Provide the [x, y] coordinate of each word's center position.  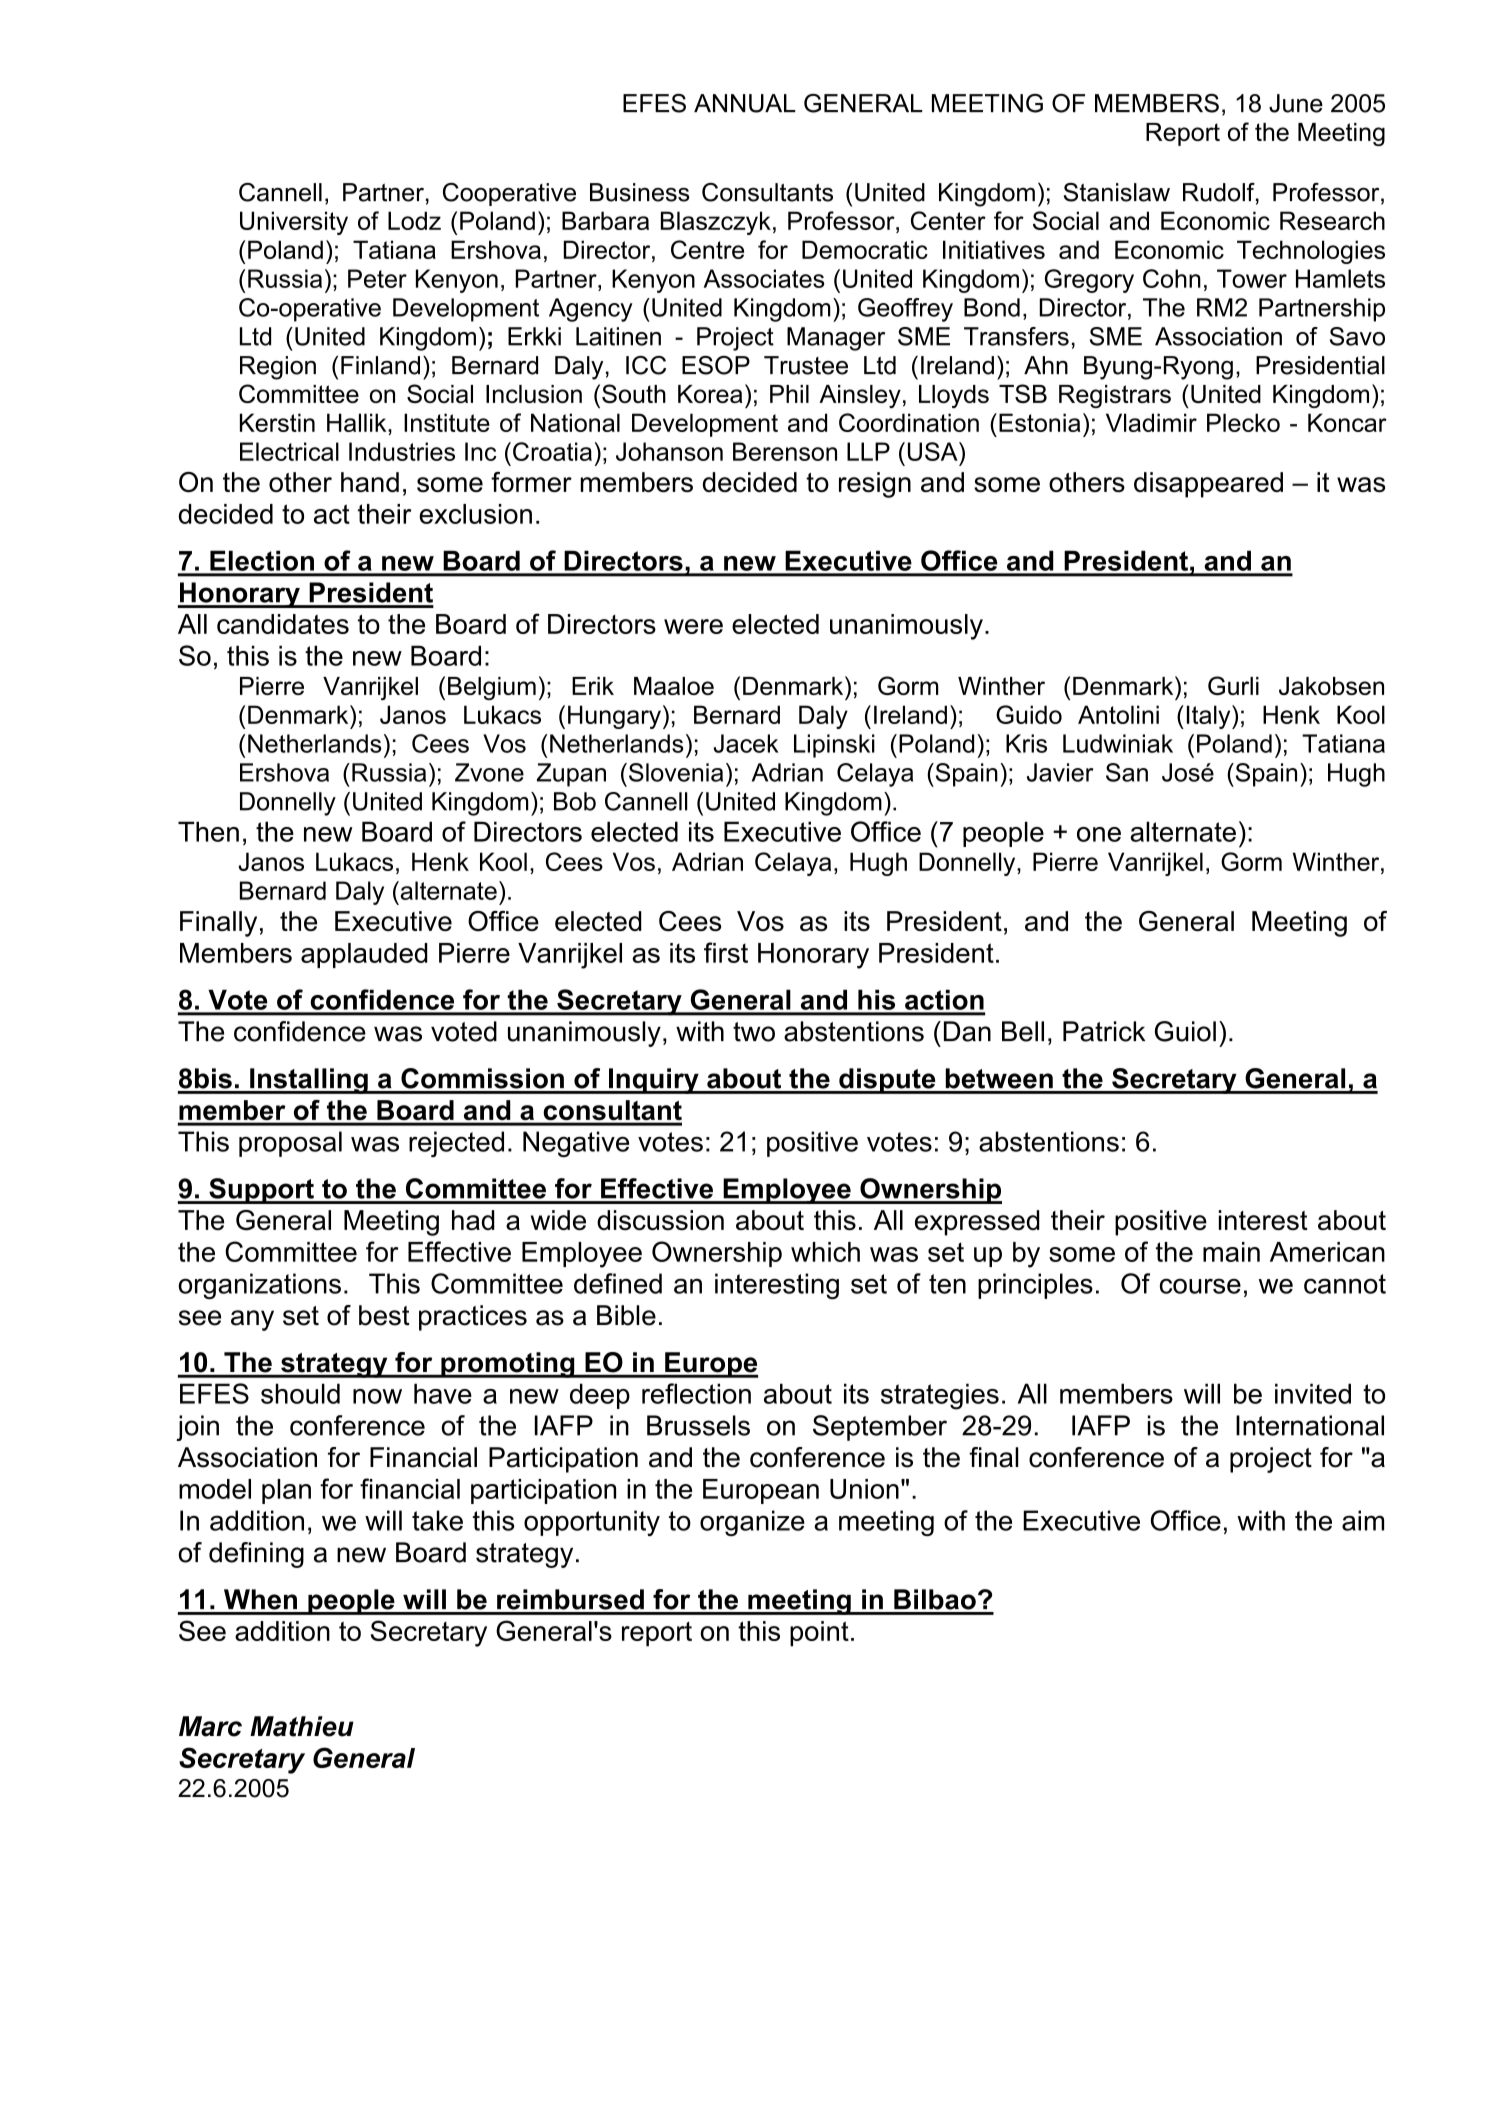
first [726, 952]
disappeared [1208, 485]
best [384, 1315]
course [1200, 1286]
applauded [364, 955]
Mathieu [302, 1726]
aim [1363, 1520]
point [819, 1634]
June [1296, 103]
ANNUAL [745, 103]
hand [370, 482]
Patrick [1104, 1031]
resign [875, 485]
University [294, 223]
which [825, 1252]
